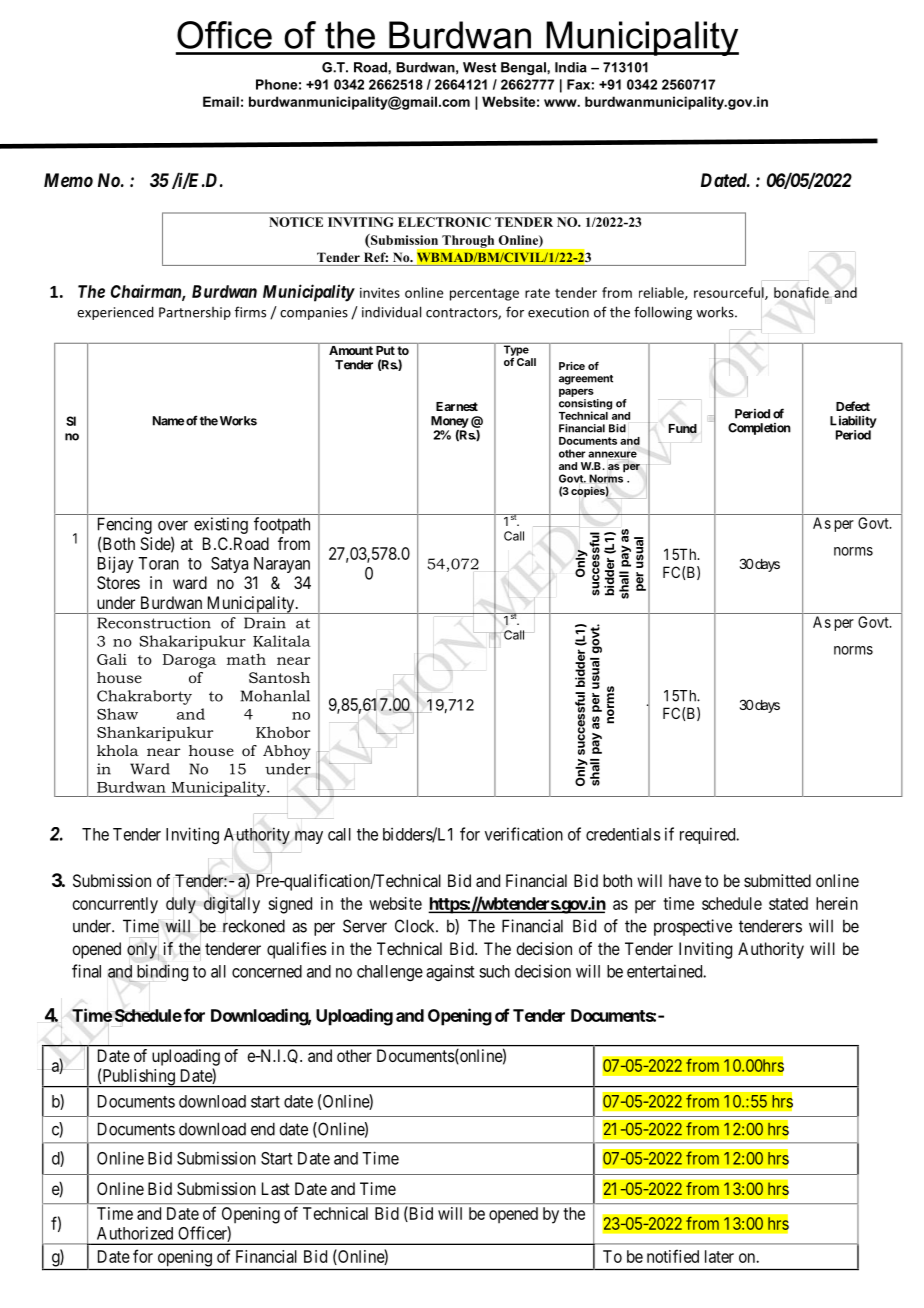 Image resolution: width=924 pixels, height=1308 pixels. I want to click on West, so click(479, 67).
